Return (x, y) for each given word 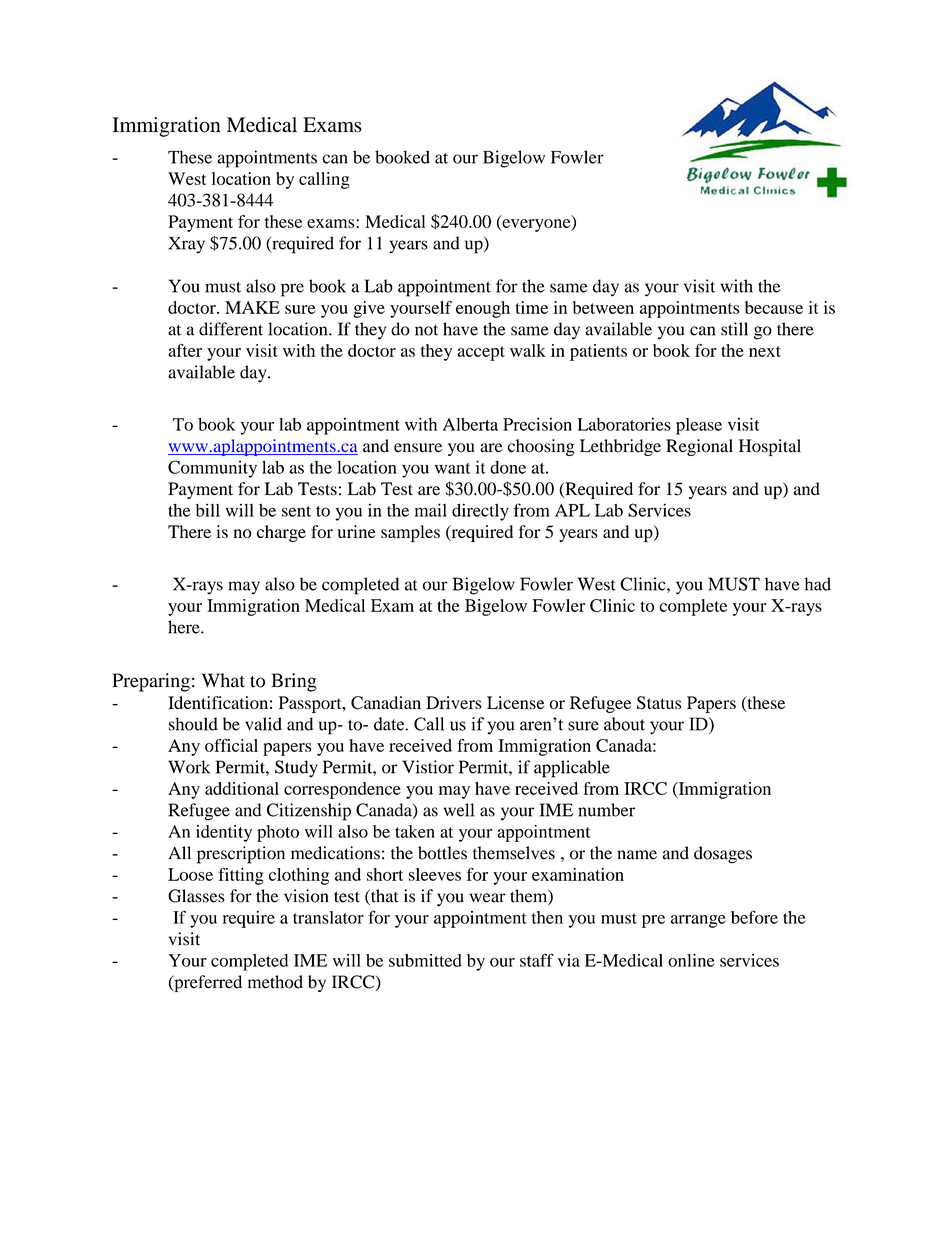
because (774, 307)
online (691, 960)
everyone (536, 225)
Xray (186, 245)
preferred (207, 983)
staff (537, 960)
